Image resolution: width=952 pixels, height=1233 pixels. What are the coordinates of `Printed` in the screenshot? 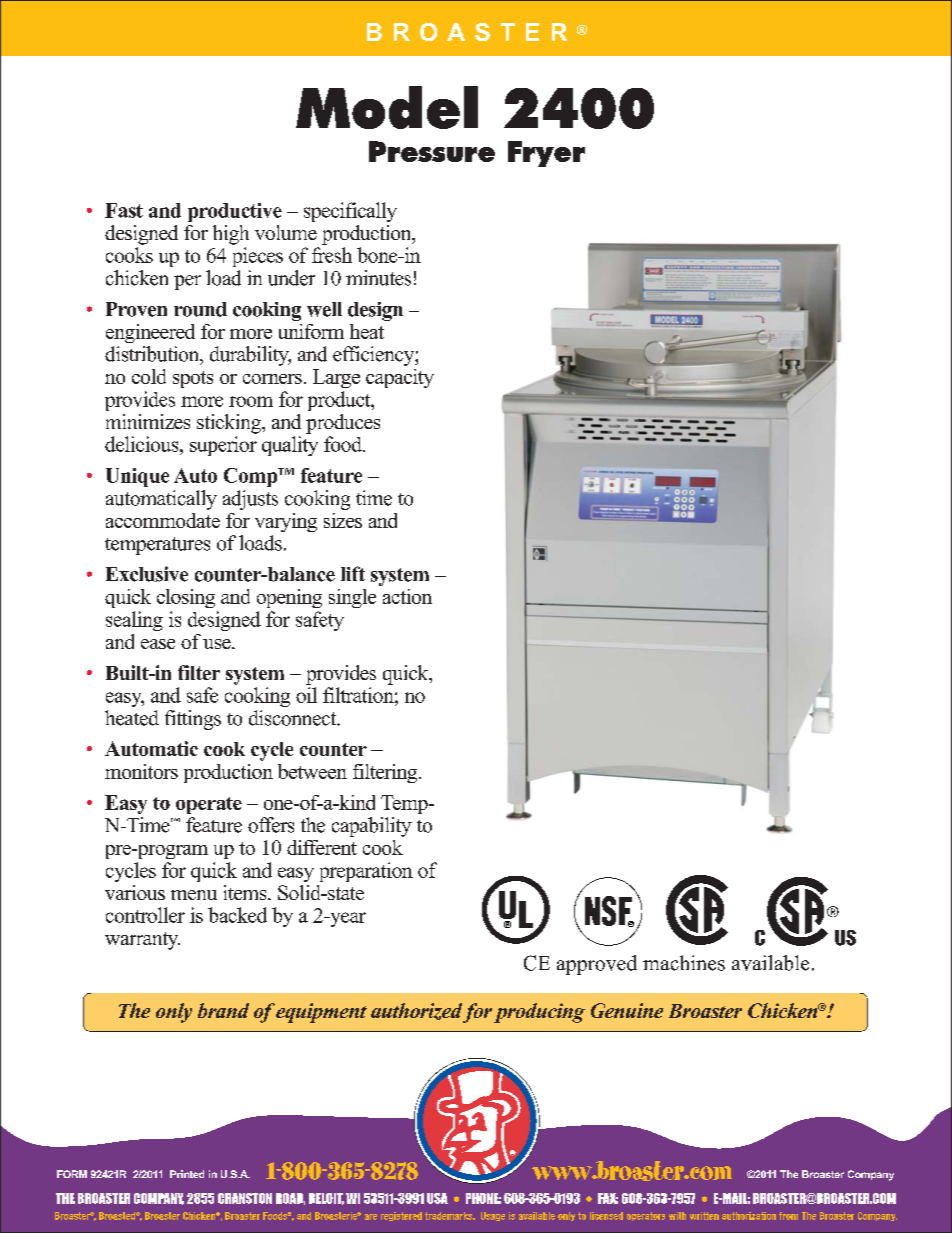 It's located at (187, 1174).
